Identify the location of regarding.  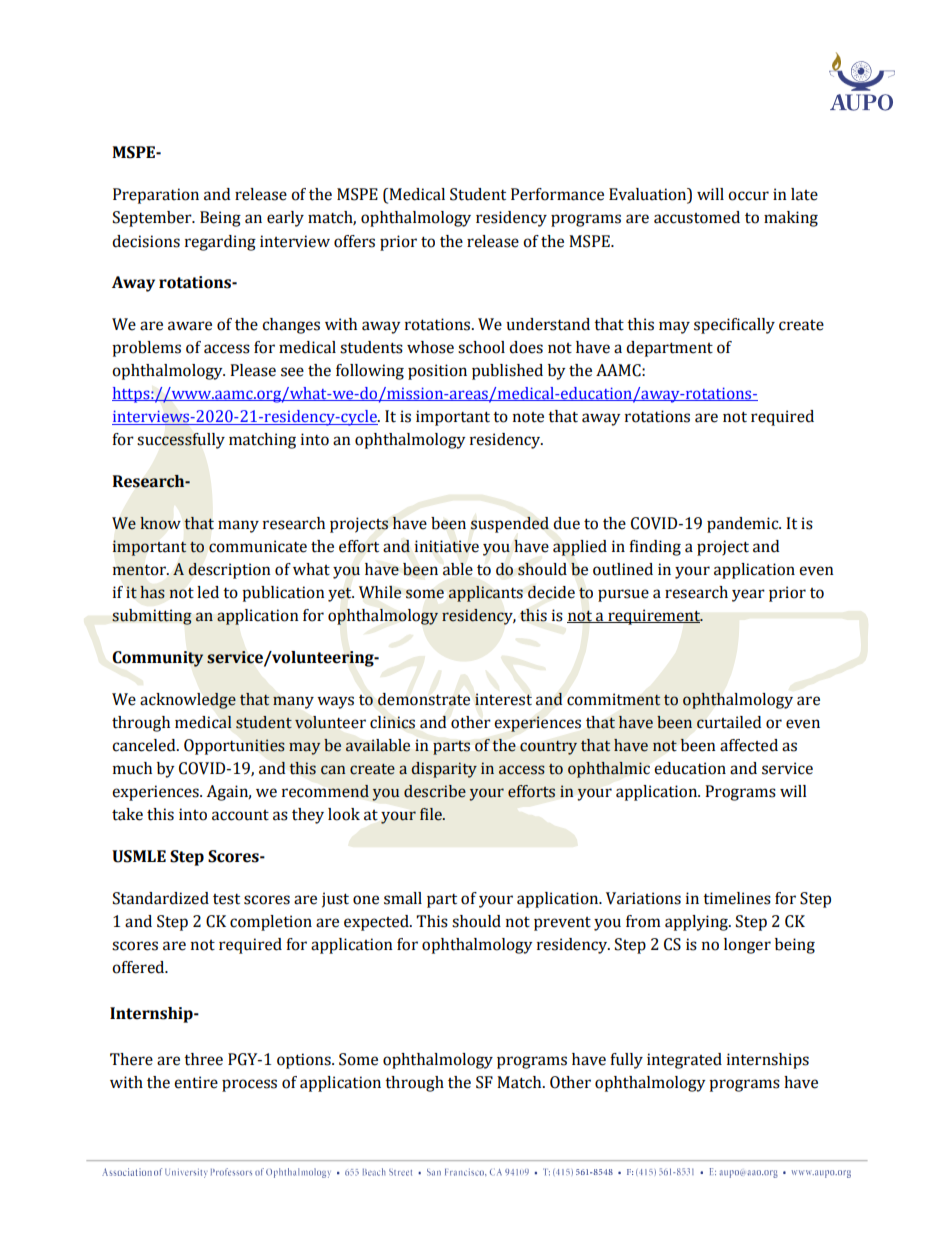
(220, 243).
